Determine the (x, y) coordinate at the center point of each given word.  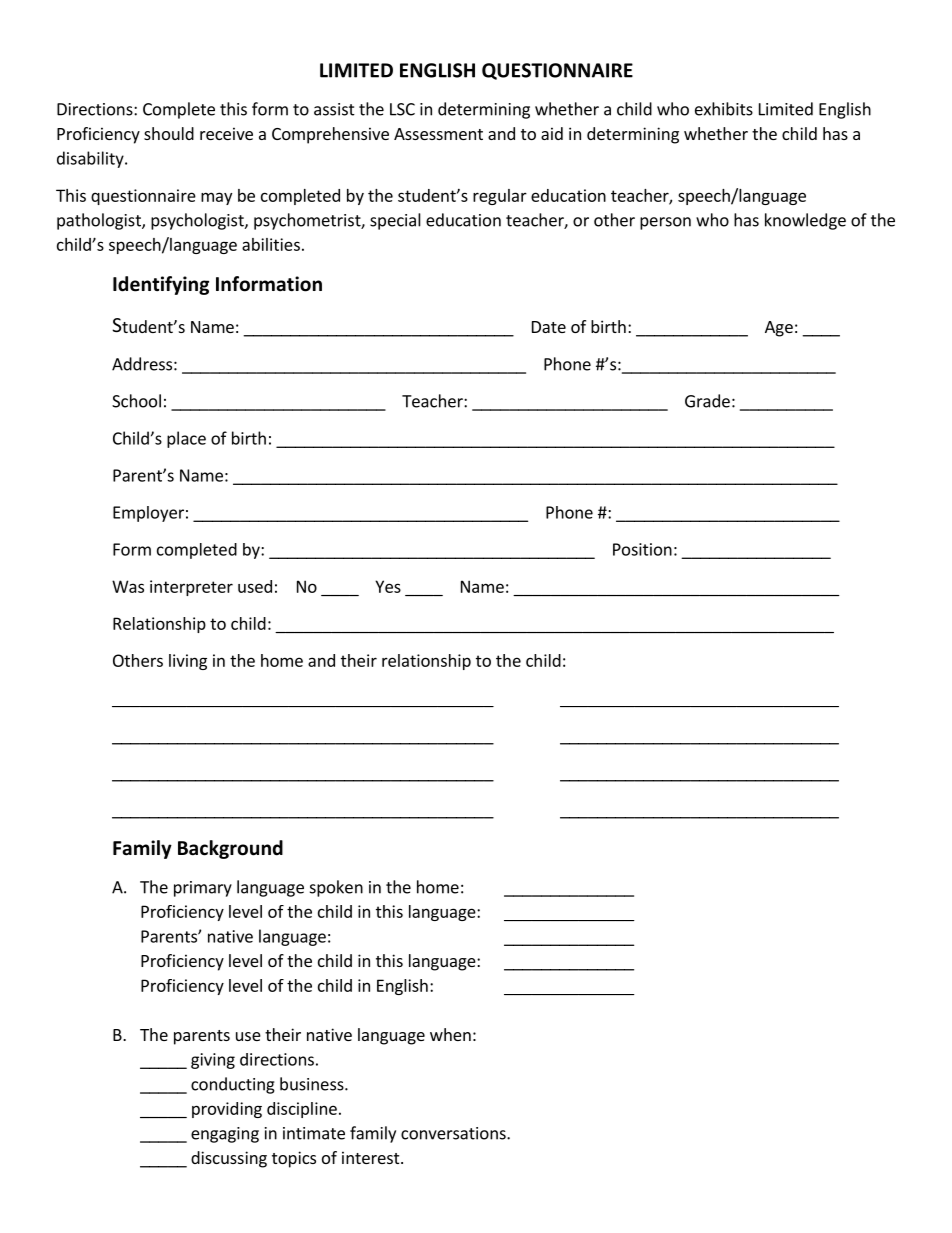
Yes (388, 586)
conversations (454, 1133)
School (136, 401)
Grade (707, 401)
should (169, 133)
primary (203, 889)
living (188, 662)
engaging (225, 1135)
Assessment (438, 134)
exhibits (724, 109)
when (450, 1034)
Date (549, 327)
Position (642, 549)
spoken (336, 888)
